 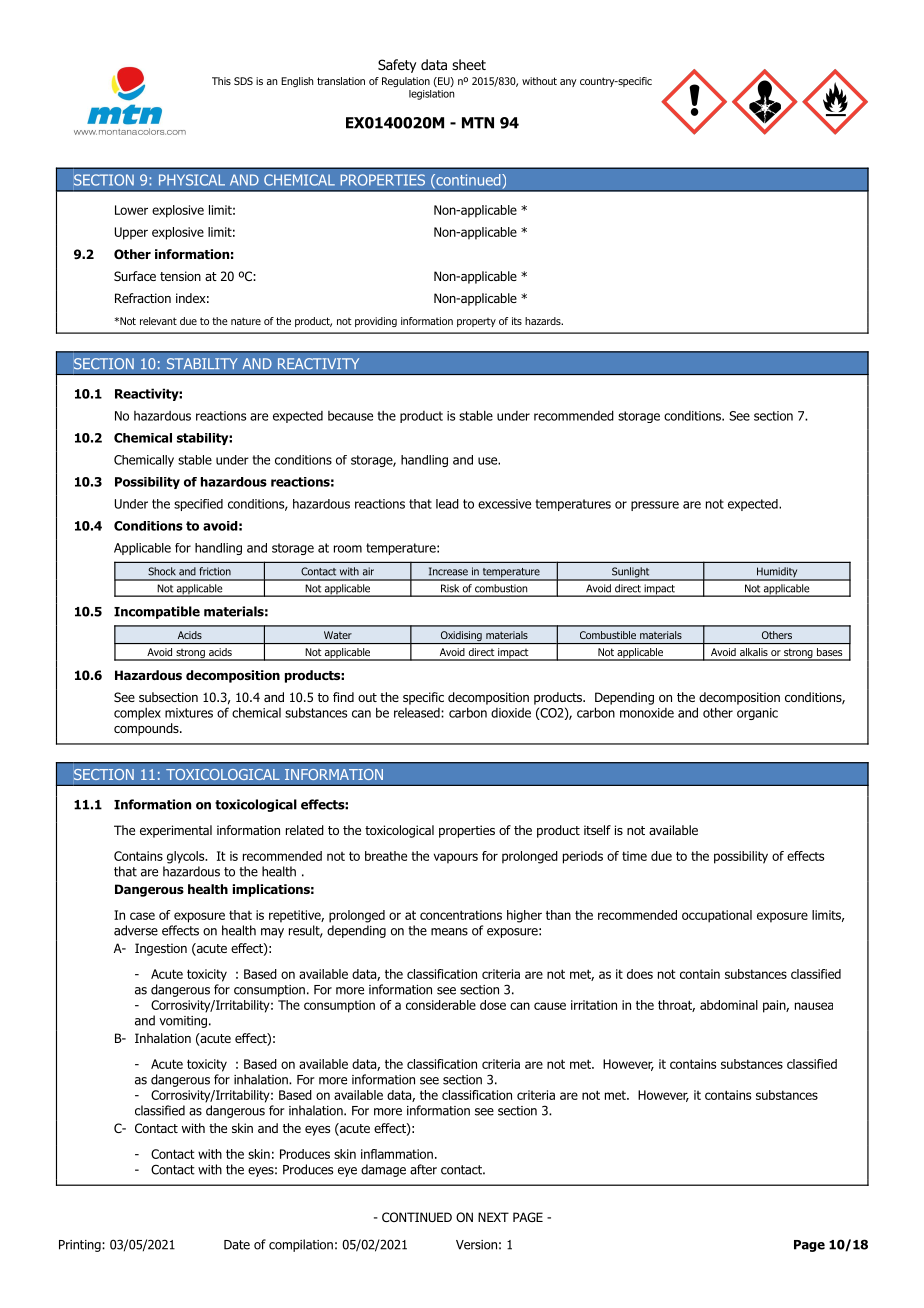 What do you see at coordinates (237, 1245) in the document?
I see `Date` at bounding box center [237, 1245].
